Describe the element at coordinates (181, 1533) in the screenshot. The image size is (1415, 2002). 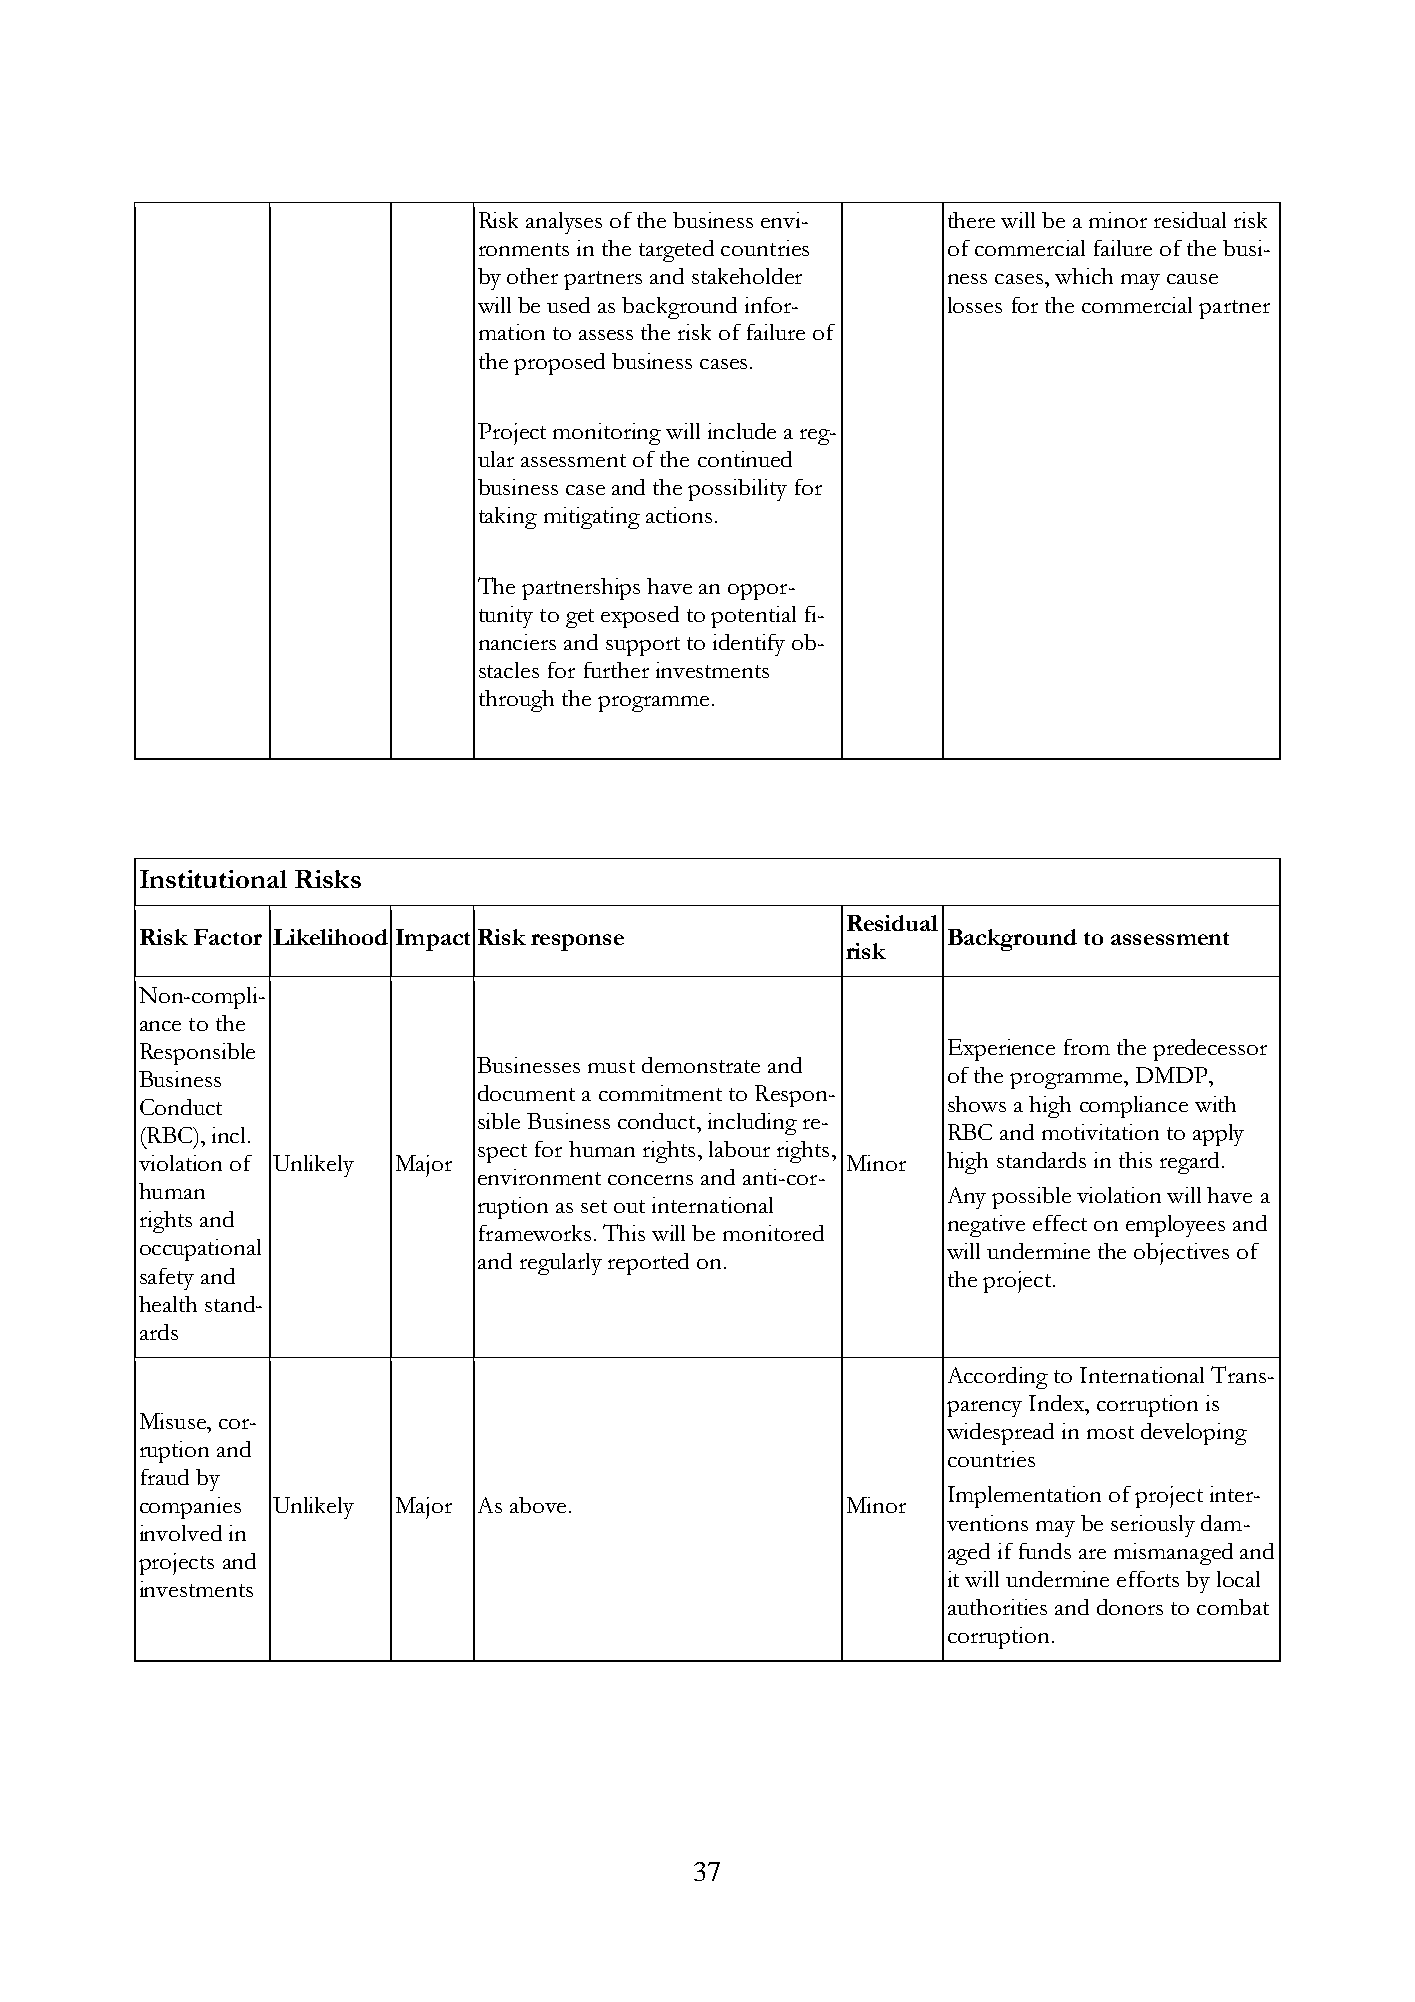
I see `involved` at that location.
